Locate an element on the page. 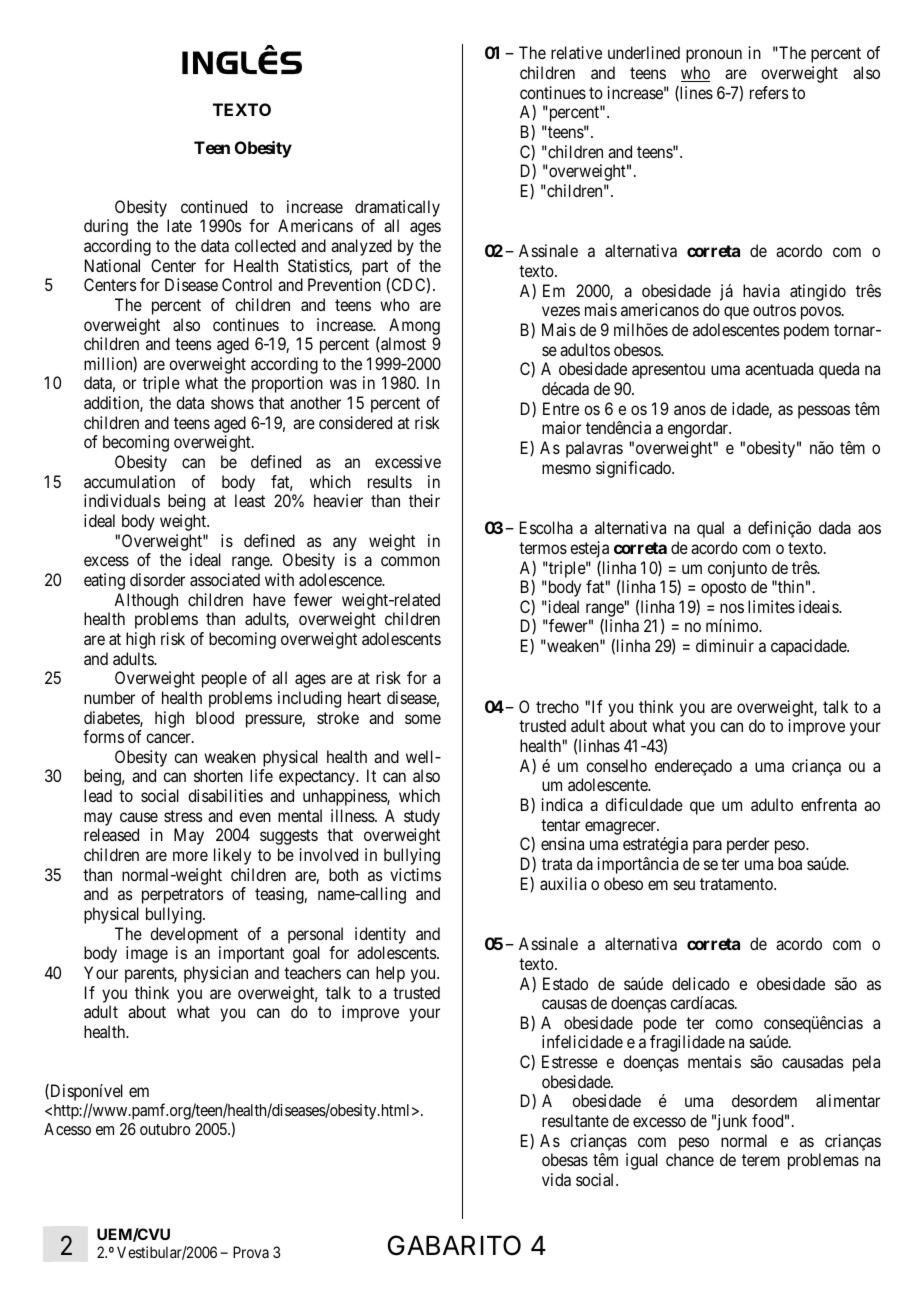 The height and width of the page is (1308, 924). conjunto is located at coordinates (737, 569).
